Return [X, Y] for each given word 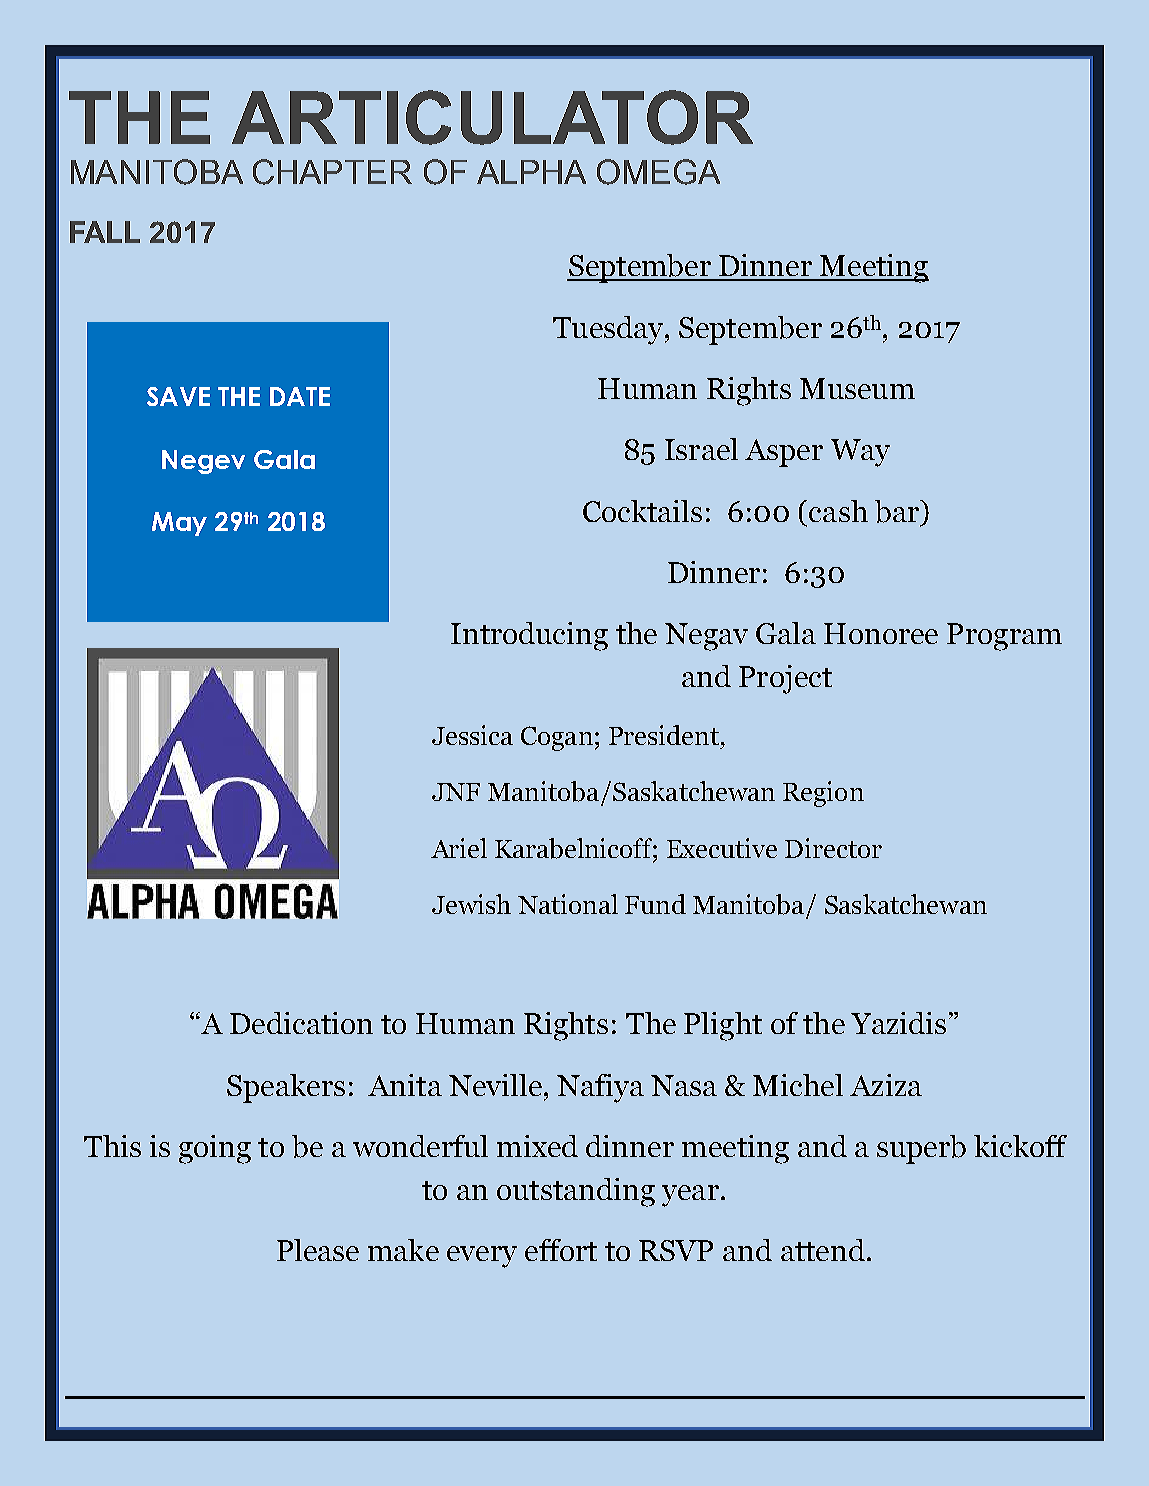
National [568, 904]
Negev [203, 462]
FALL [105, 232]
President [664, 735]
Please [318, 1250]
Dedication [301, 1023]
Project [785, 679]
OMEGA [658, 172]
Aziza [886, 1085]
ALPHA [531, 172]
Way [860, 453]
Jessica [472, 735]
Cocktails [642, 511]
